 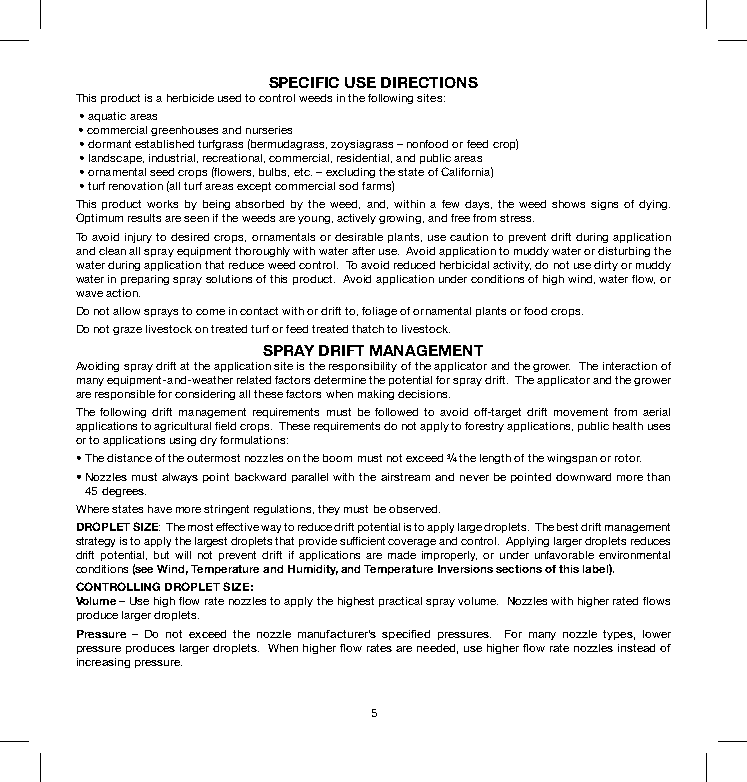 I want to click on specified, so click(x=406, y=635).
